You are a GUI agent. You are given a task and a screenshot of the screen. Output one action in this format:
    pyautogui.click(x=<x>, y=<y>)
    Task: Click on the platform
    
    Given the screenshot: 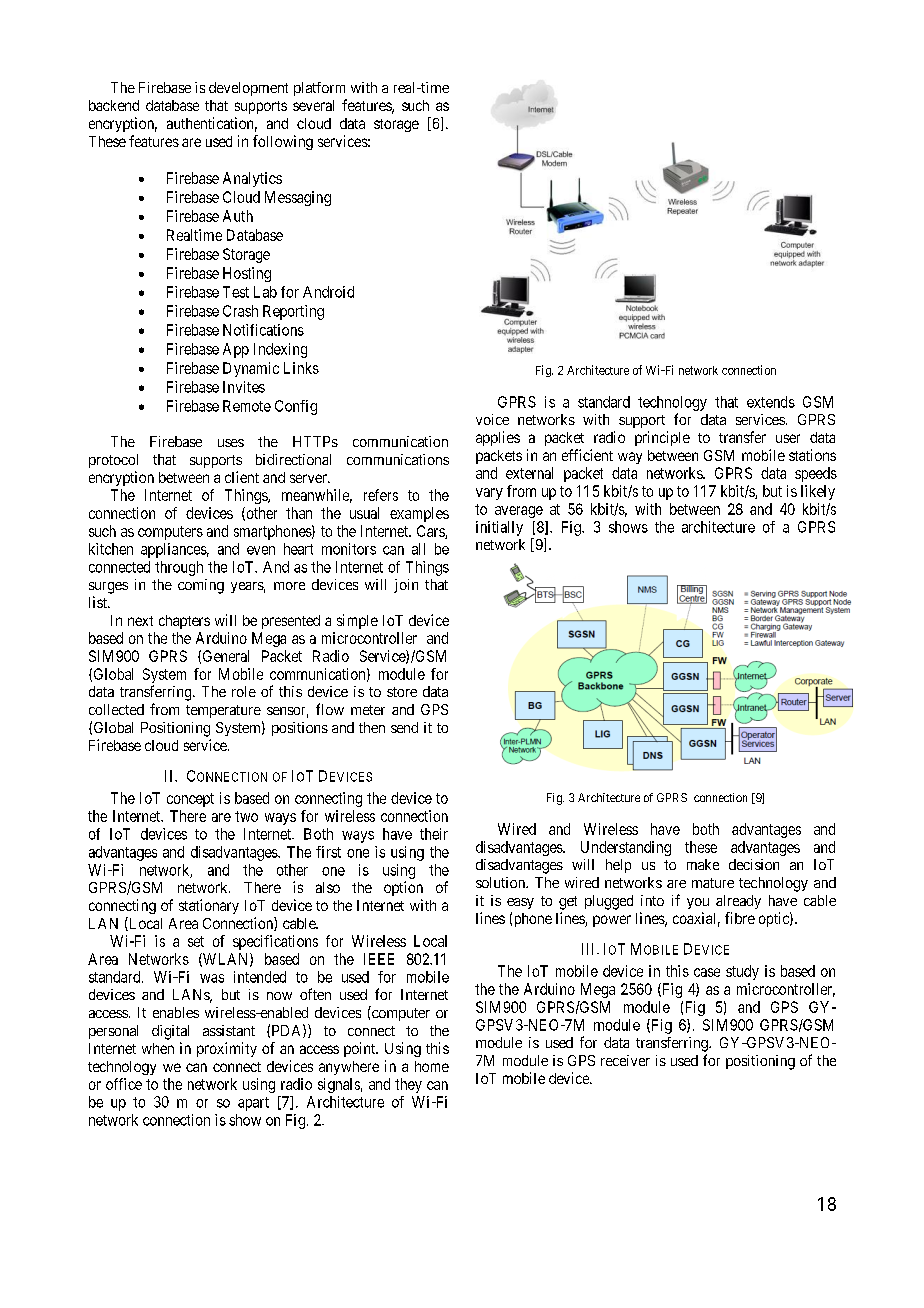 What is the action you would take?
    pyautogui.click(x=319, y=89)
